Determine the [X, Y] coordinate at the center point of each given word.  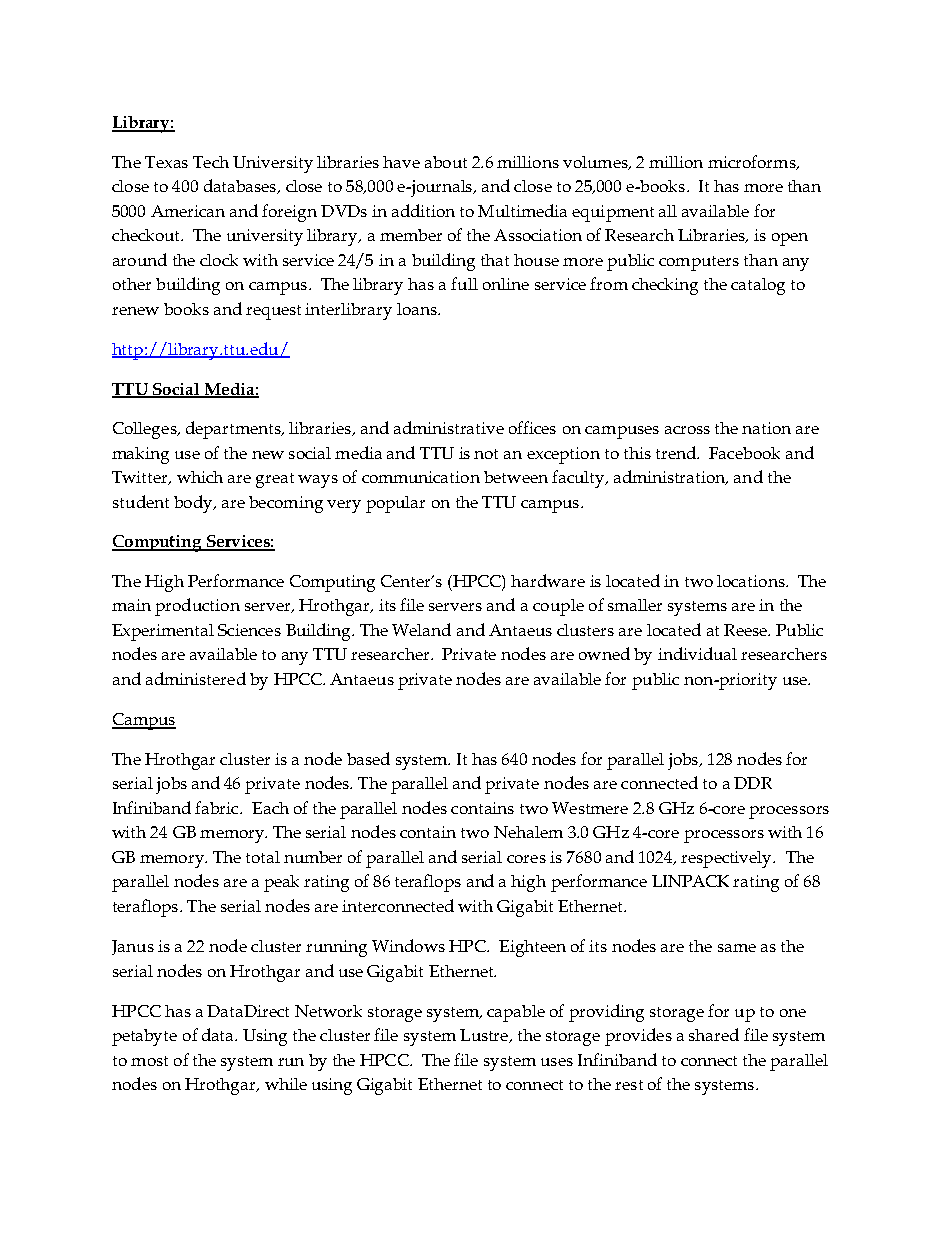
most [149, 1061]
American [188, 211]
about [446, 162]
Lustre [485, 1036]
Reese [746, 630]
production [197, 607]
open [790, 239]
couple [558, 607]
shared [714, 1034]
